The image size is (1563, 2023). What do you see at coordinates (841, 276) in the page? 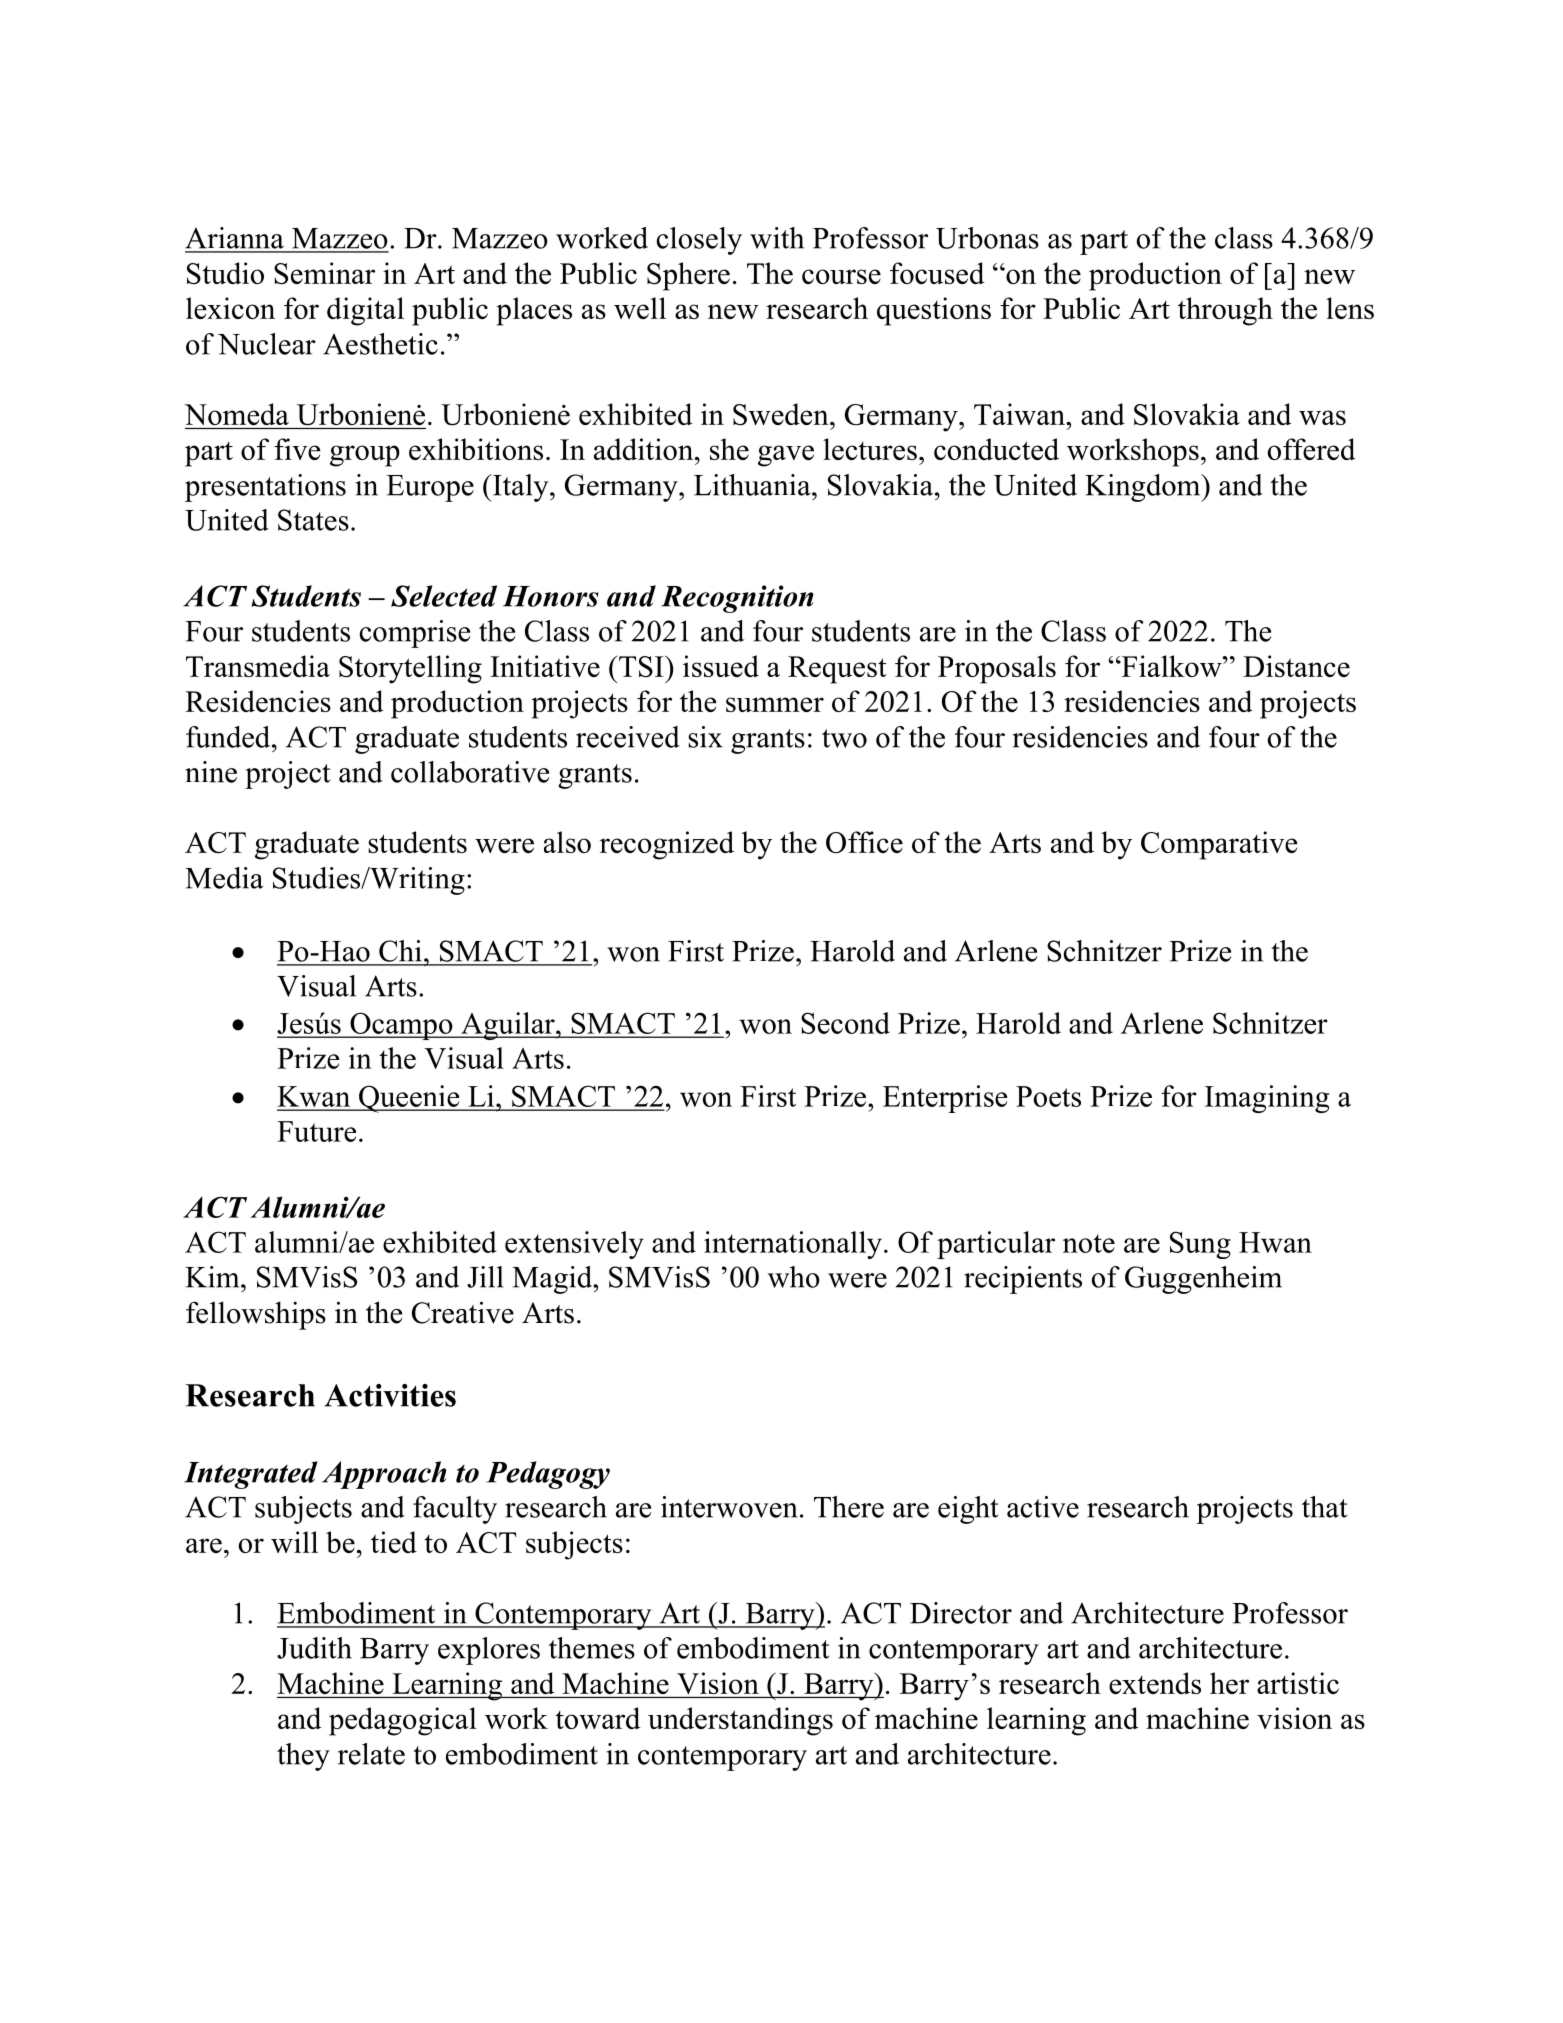
I see `course` at bounding box center [841, 276].
